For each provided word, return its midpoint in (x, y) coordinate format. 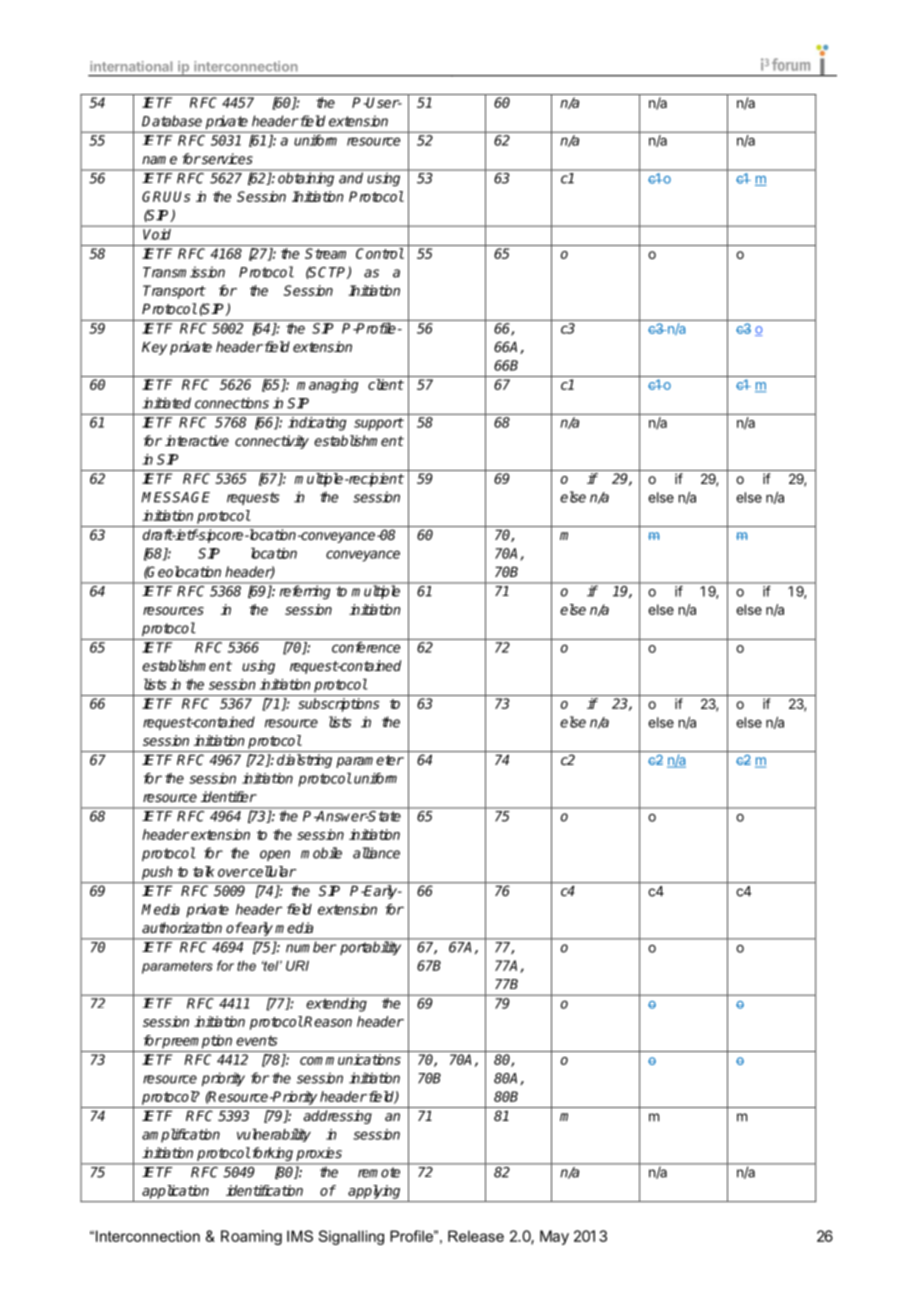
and (351, 178)
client (386, 384)
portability (370, 948)
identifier (228, 796)
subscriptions (339, 705)
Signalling (351, 1237)
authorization (182, 927)
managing (328, 386)
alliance (376, 853)
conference (366, 647)
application (175, 1192)
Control (380, 253)
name (159, 160)
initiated (166, 403)
